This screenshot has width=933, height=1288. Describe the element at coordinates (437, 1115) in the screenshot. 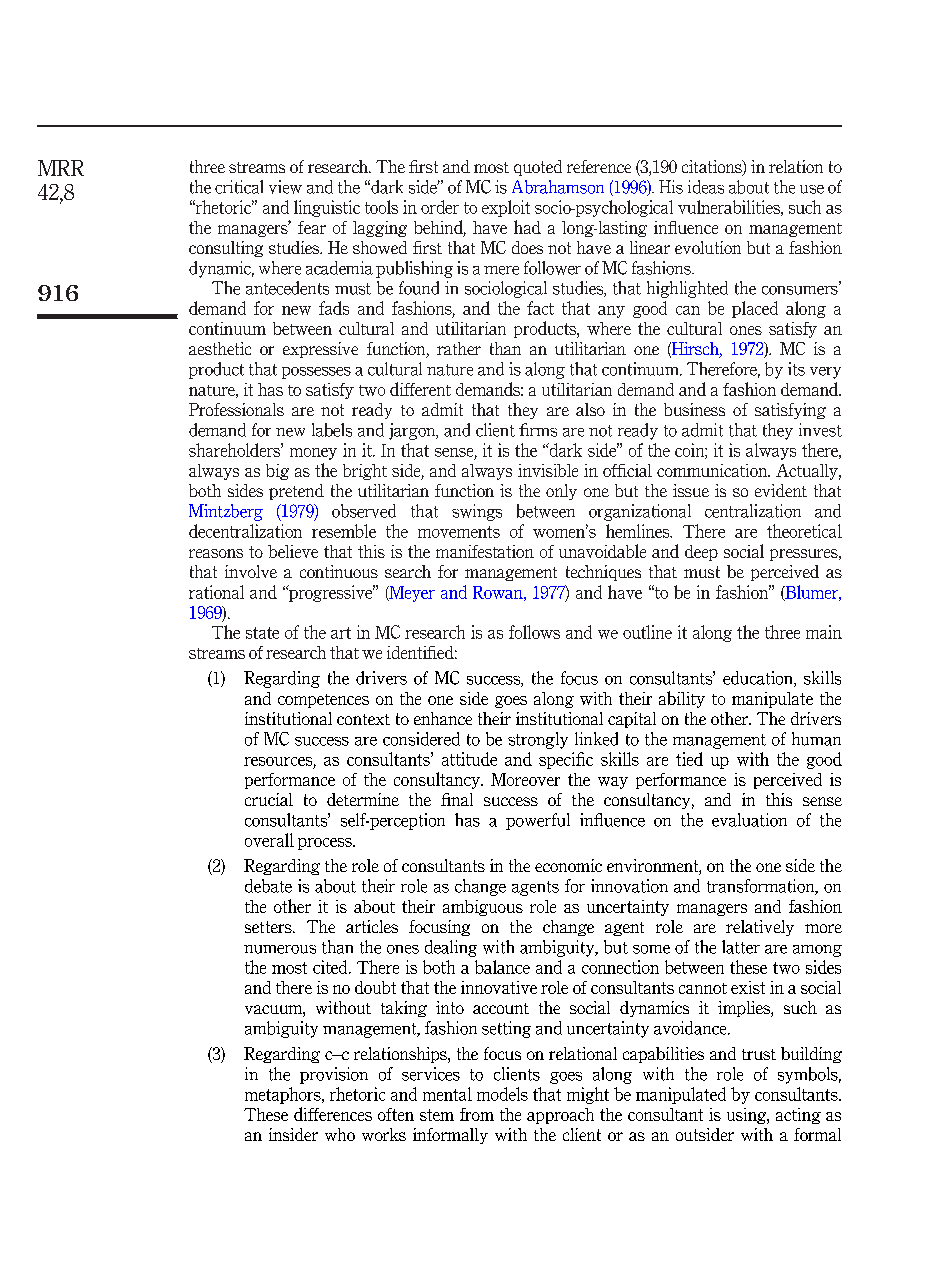

I see `stem` at that location.
